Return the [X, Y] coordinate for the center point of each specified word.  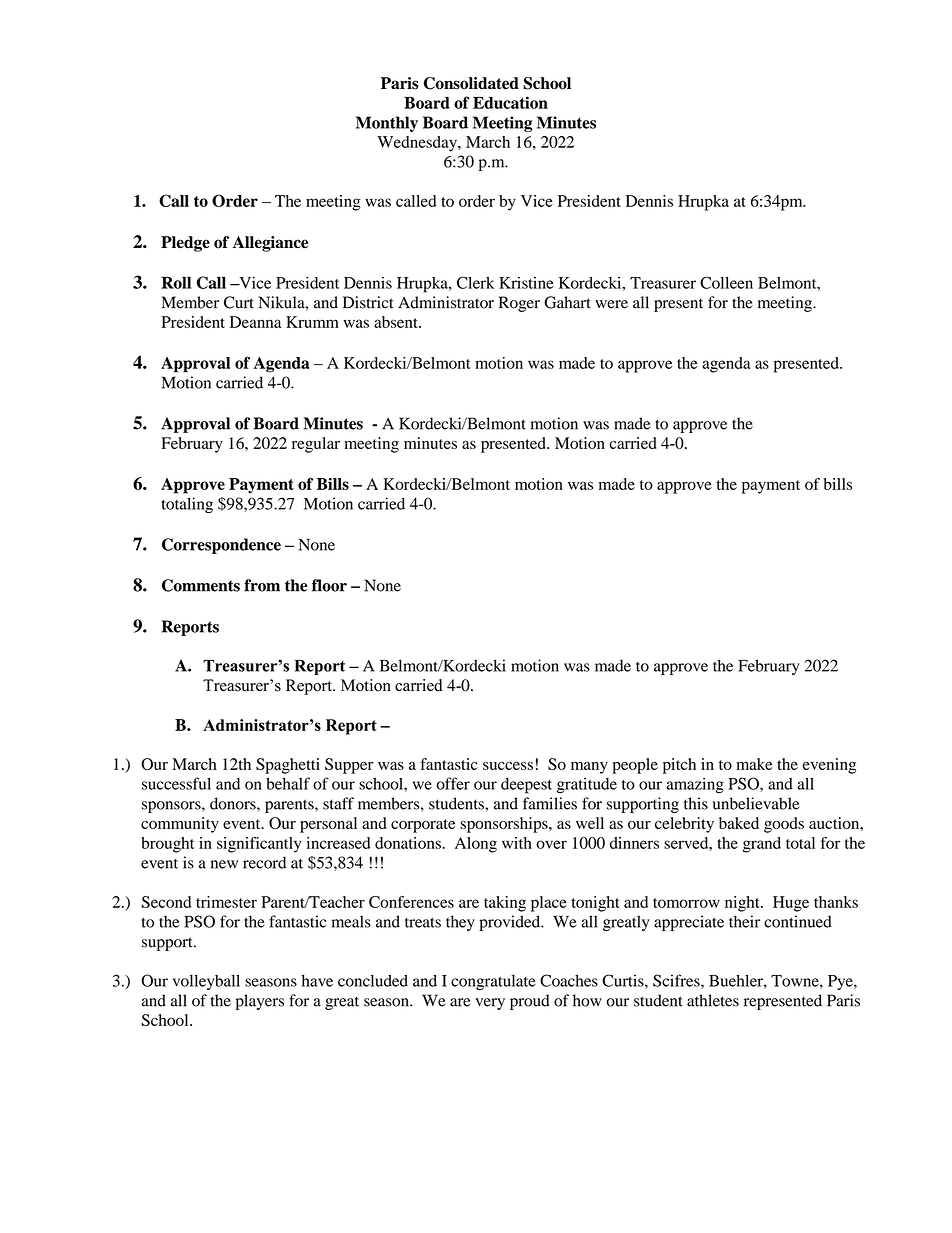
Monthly [387, 124]
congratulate [493, 982]
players [260, 1002]
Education [510, 102]
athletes [713, 1000]
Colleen [726, 282]
